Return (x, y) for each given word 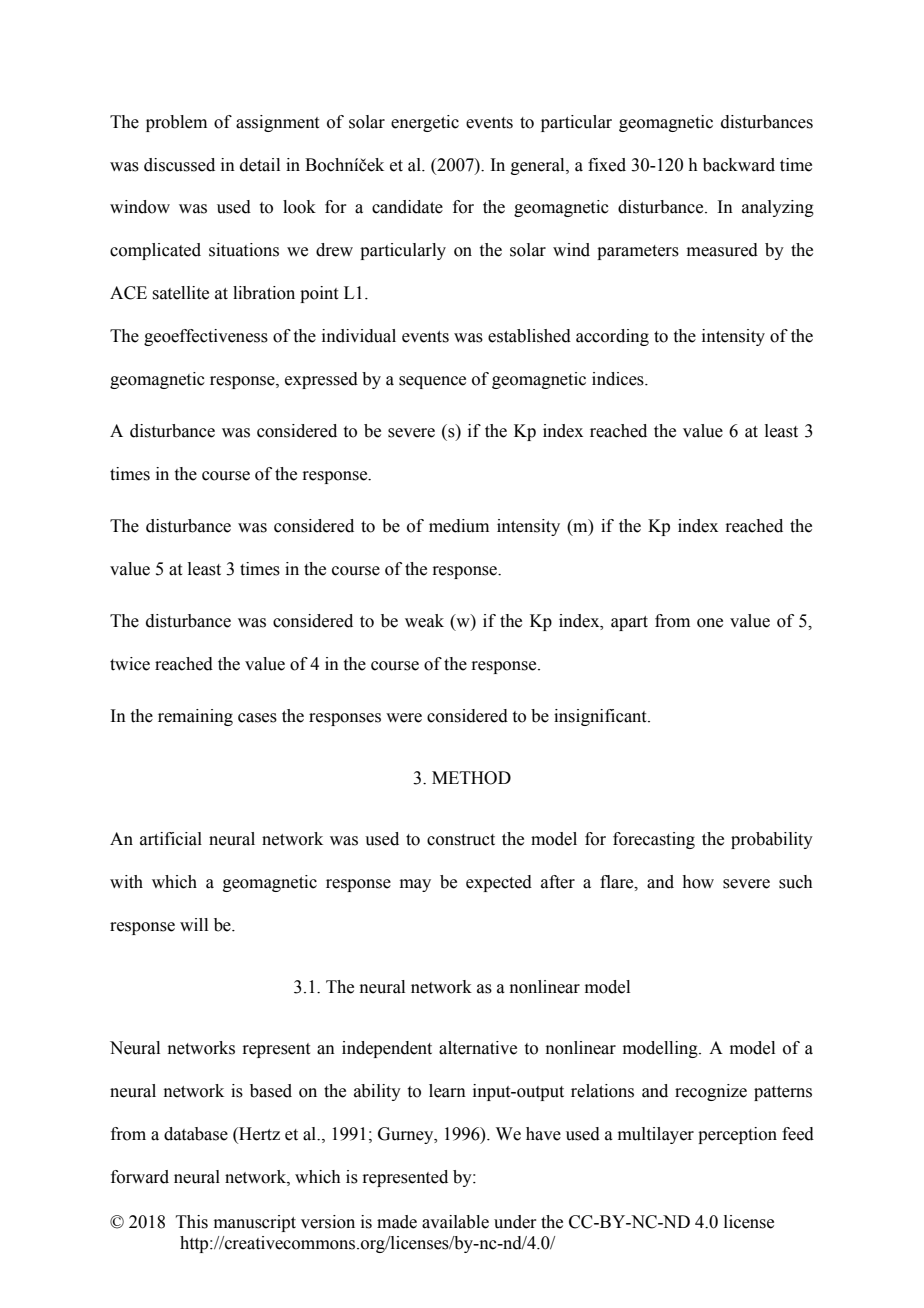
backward (739, 165)
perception (737, 1135)
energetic (425, 123)
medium (459, 526)
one (710, 623)
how (698, 882)
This (192, 1222)
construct (461, 840)
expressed (321, 380)
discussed (179, 165)
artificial (171, 839)
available (455, 1222)
